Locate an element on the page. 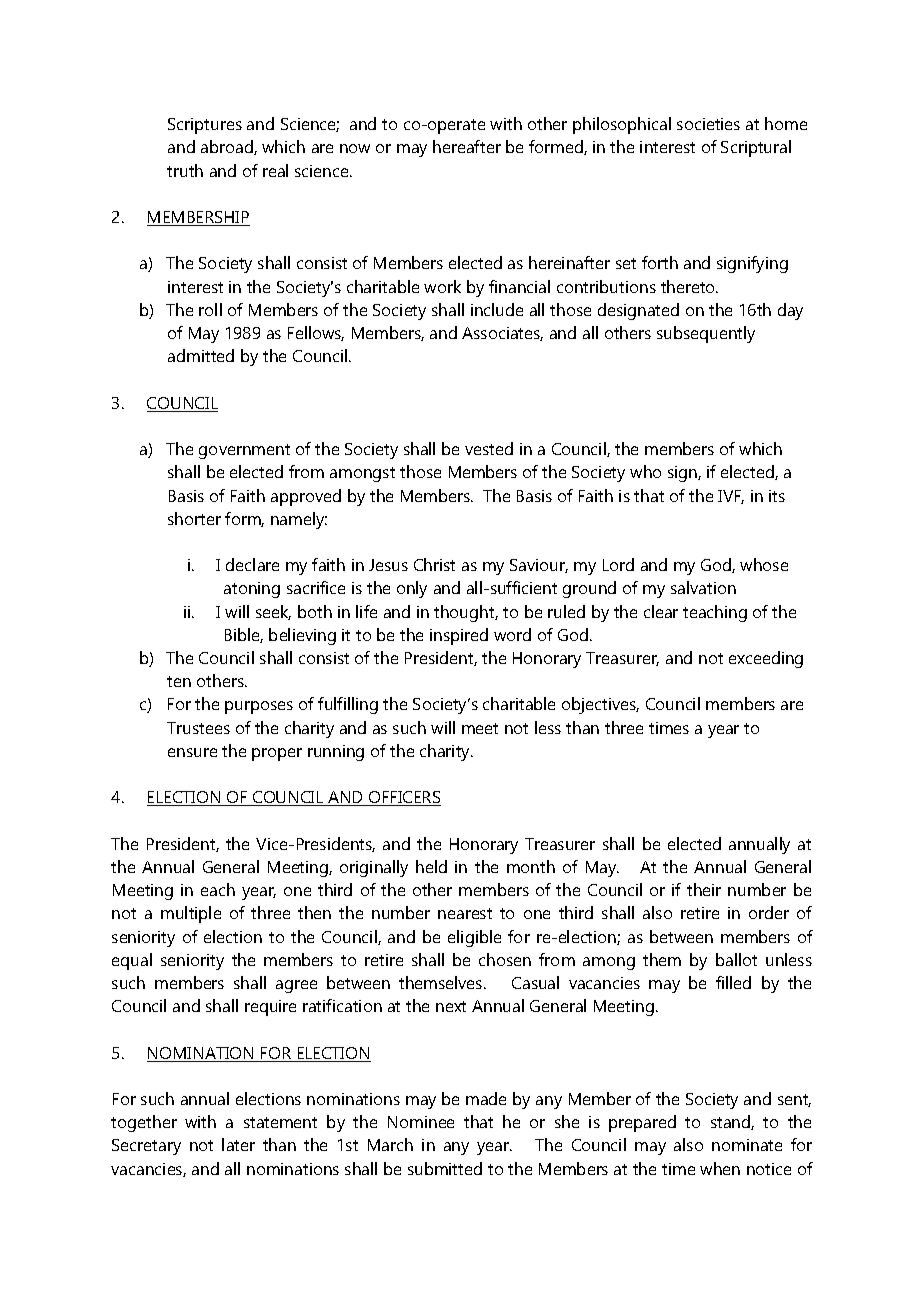 The image size is (924, 1308). societies is located at coordinates (708, 124).
